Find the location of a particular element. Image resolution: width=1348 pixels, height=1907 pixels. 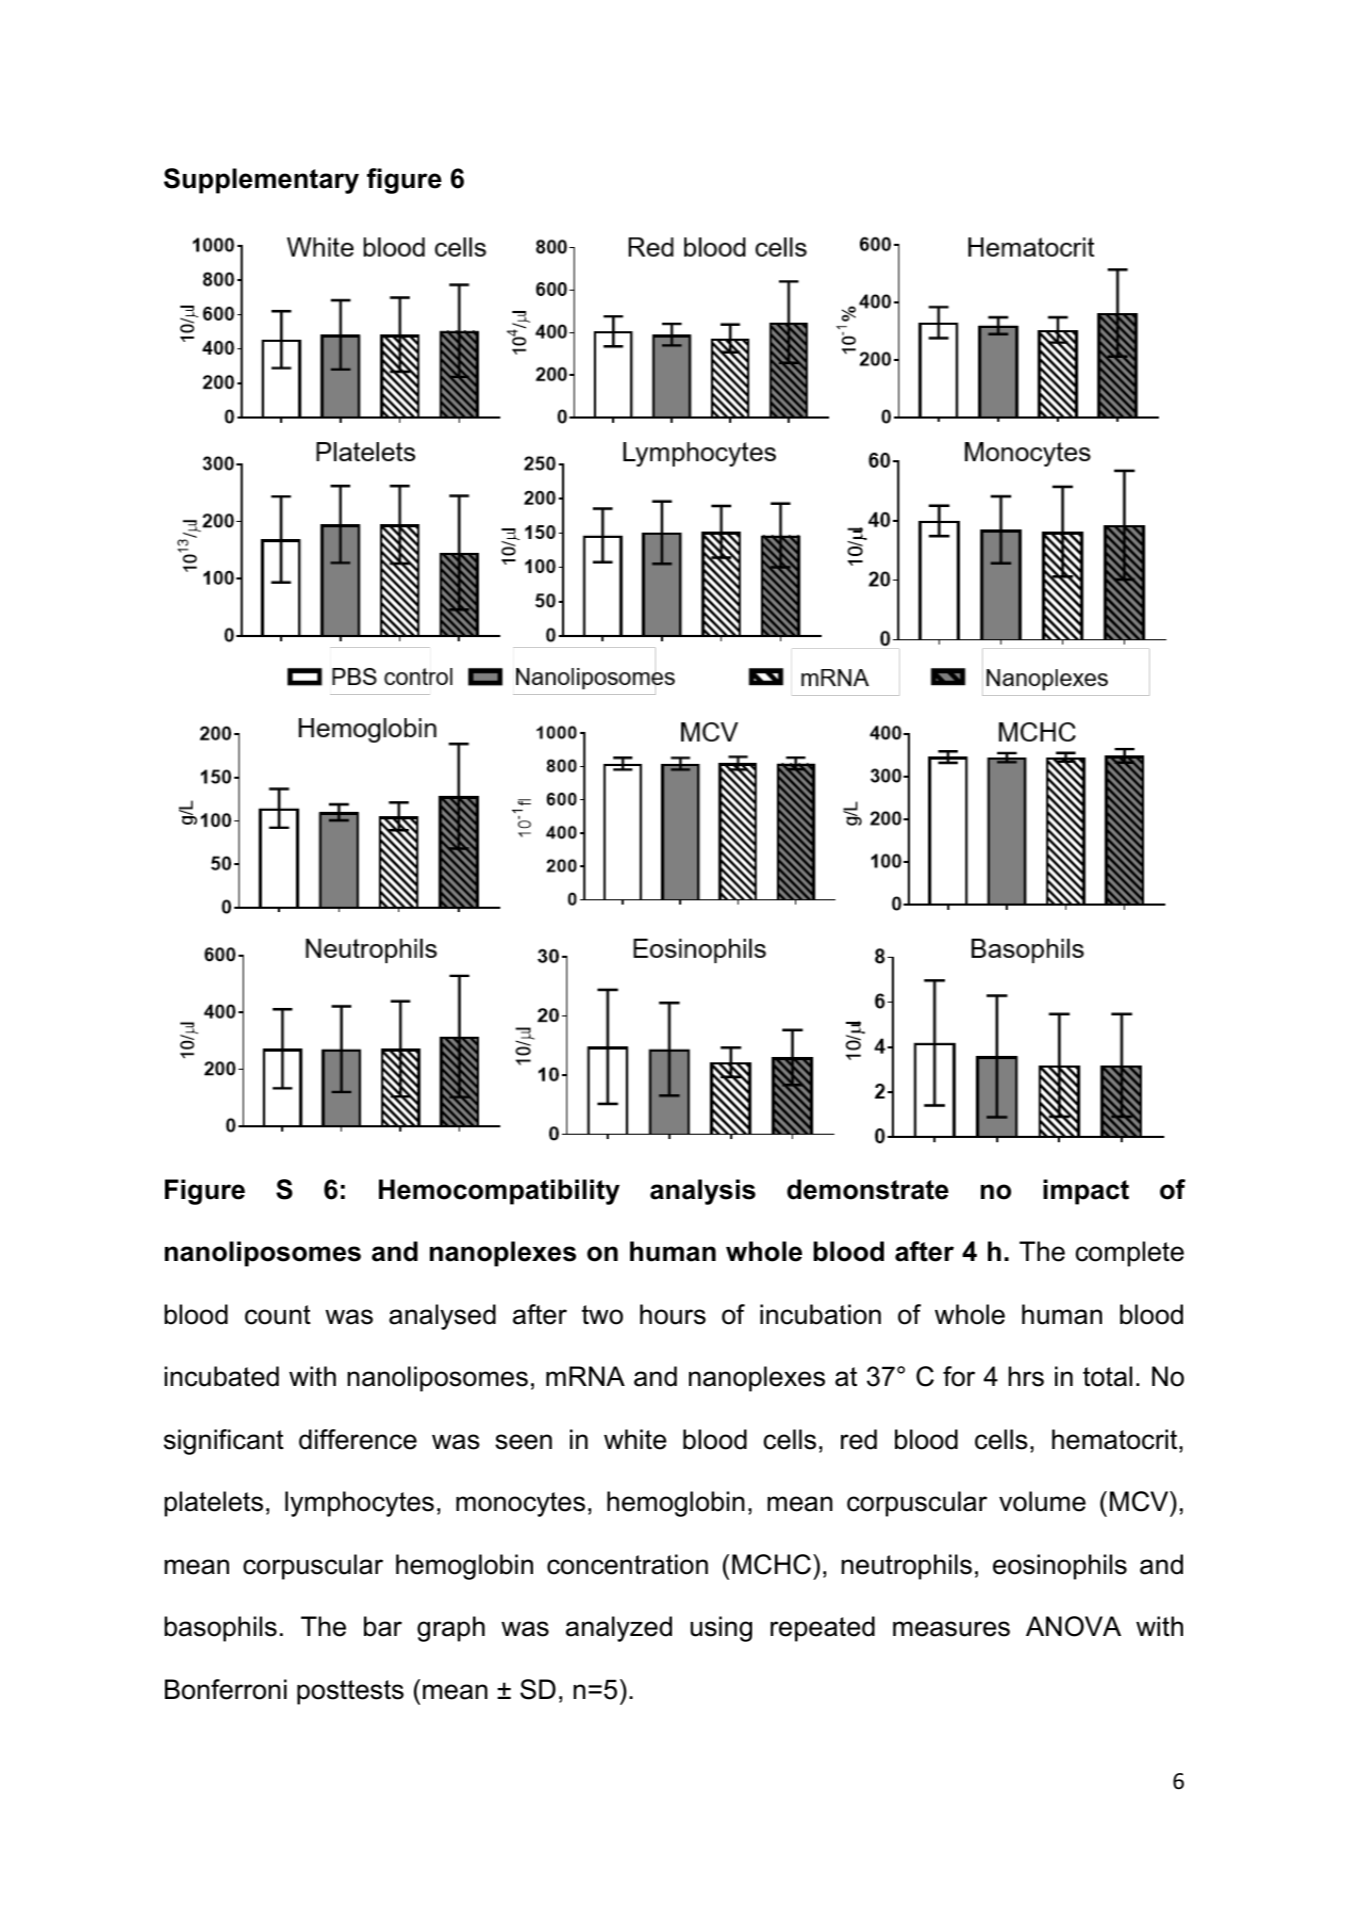

eosinophils is located at coordinates (1060, 1567).
